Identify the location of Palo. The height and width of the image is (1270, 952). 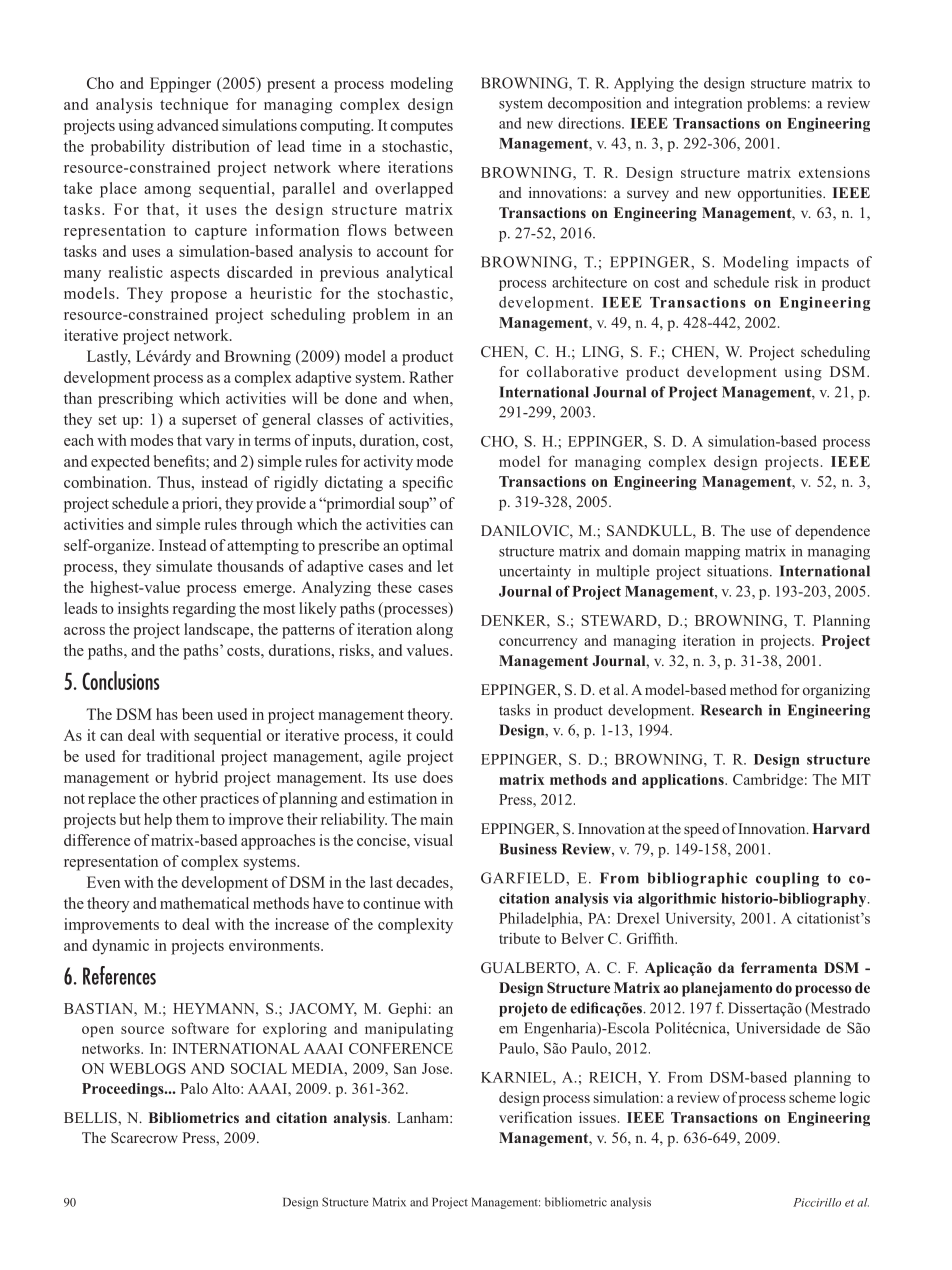
(194, 1088).
